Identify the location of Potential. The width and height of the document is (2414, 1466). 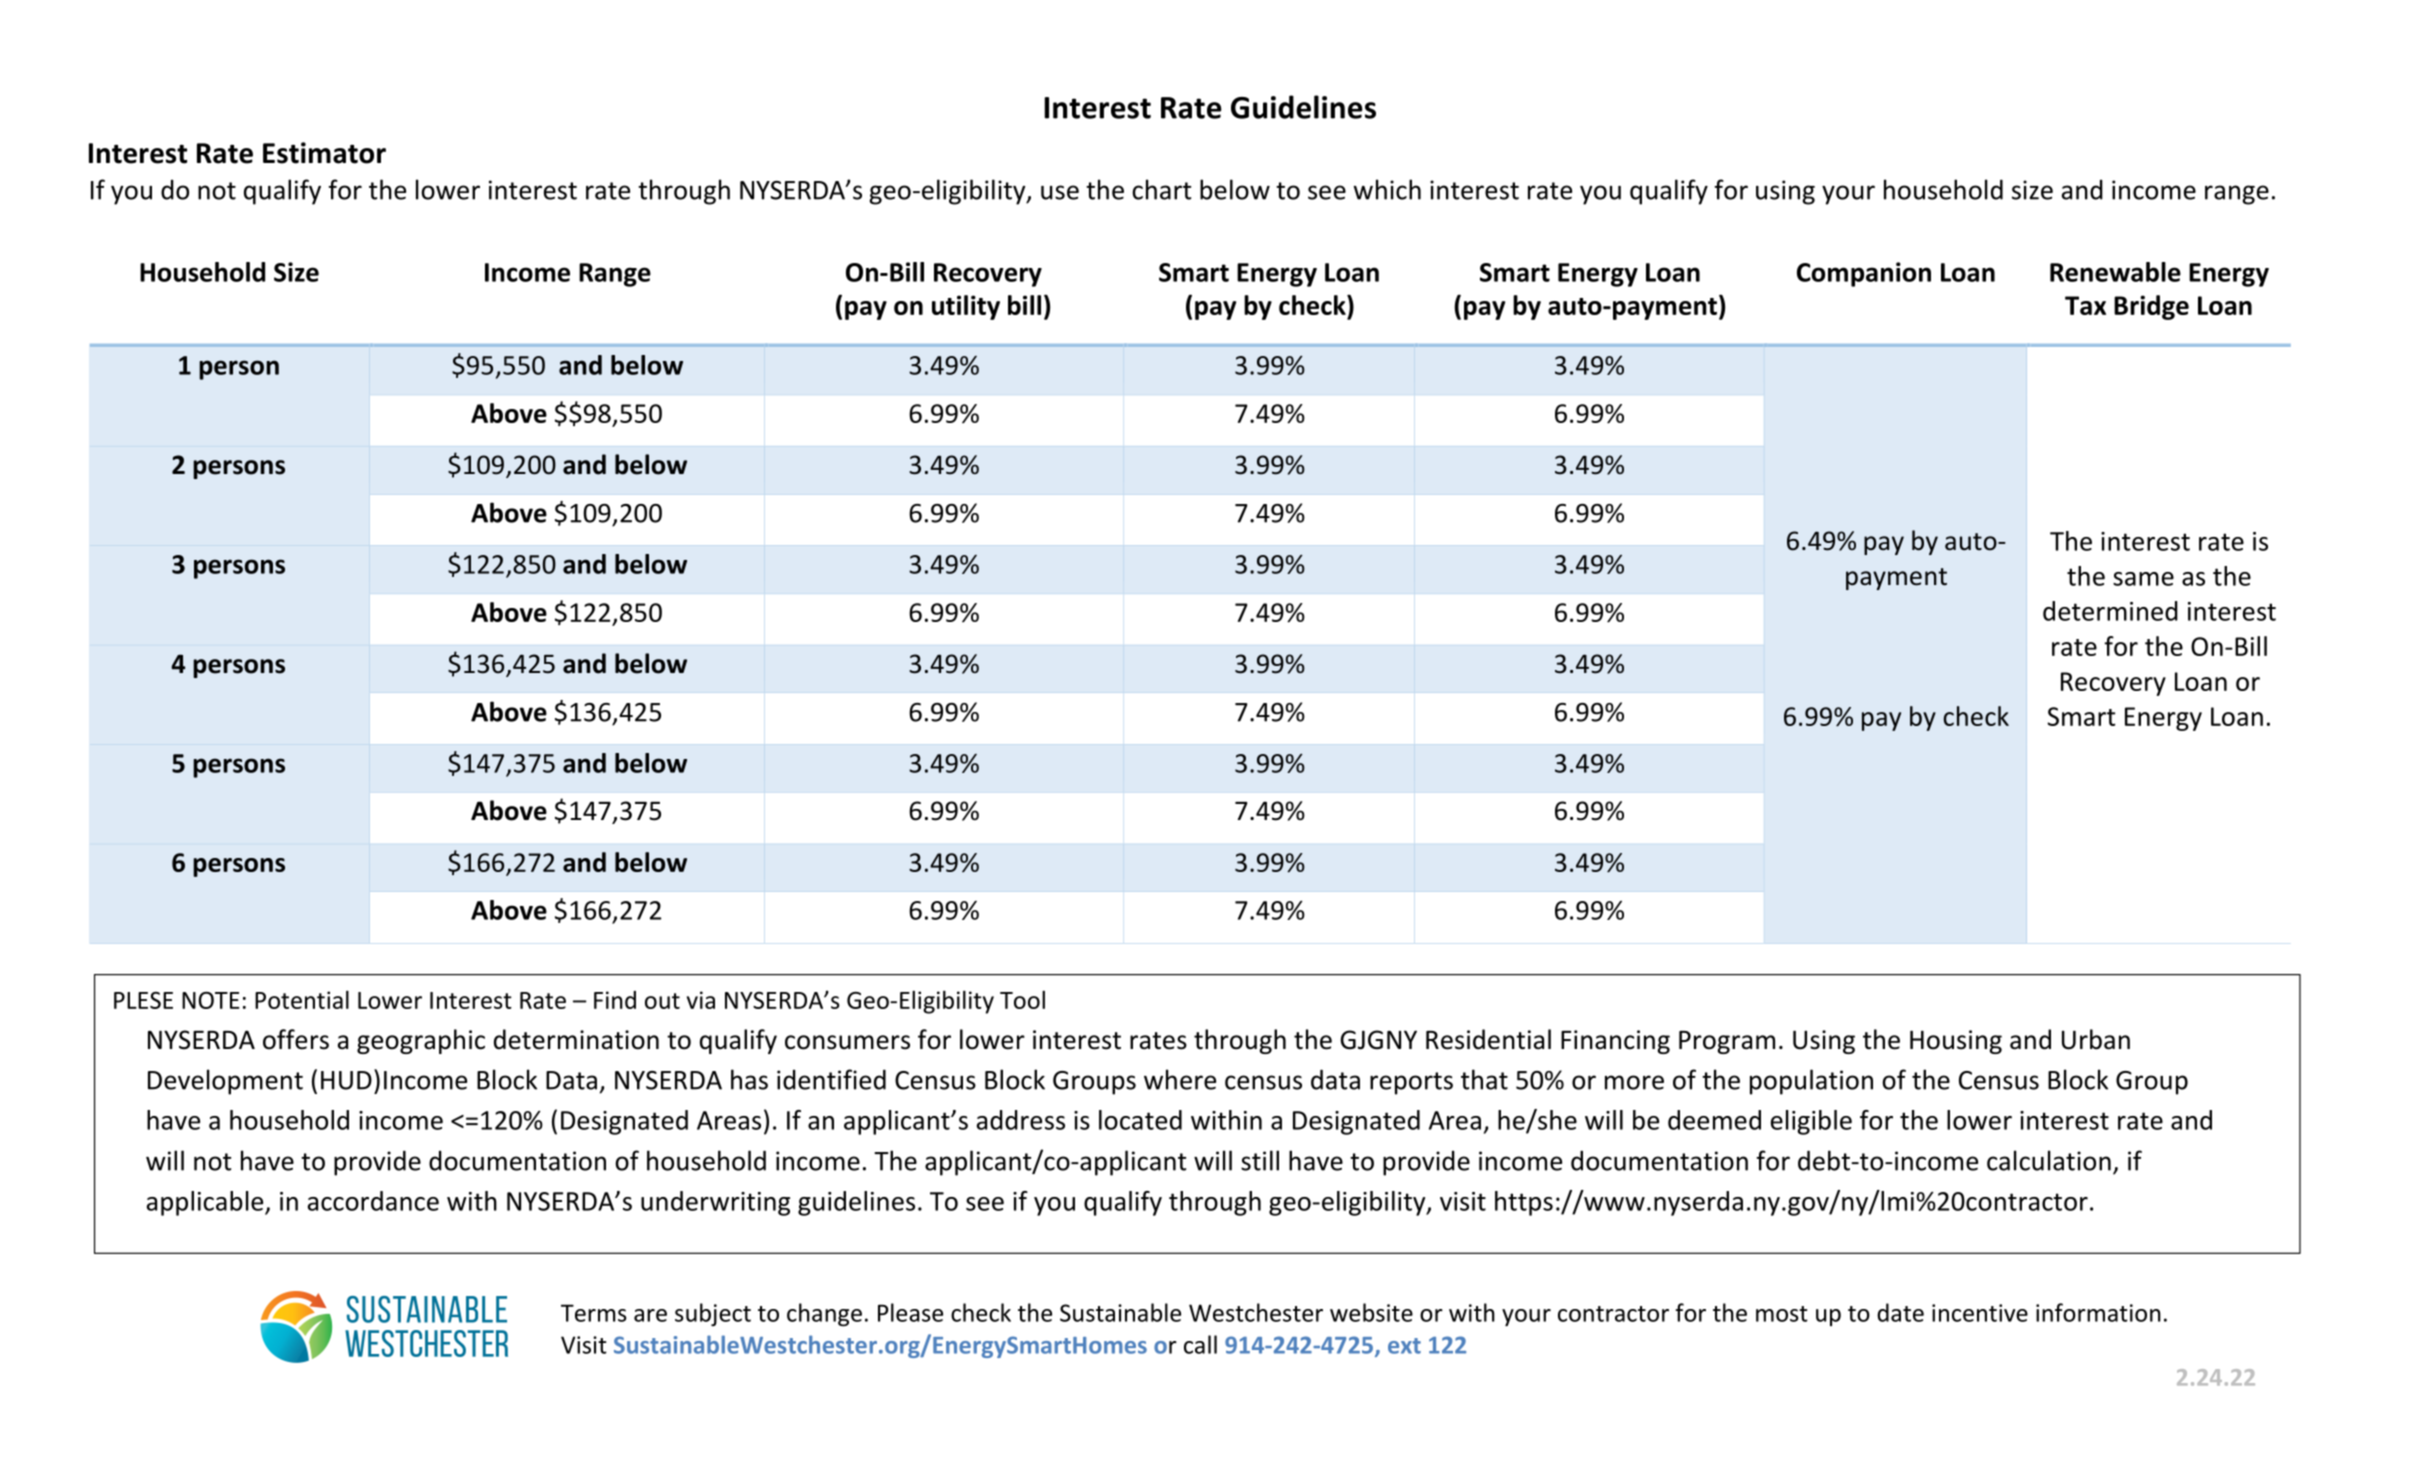
(302, 999).
